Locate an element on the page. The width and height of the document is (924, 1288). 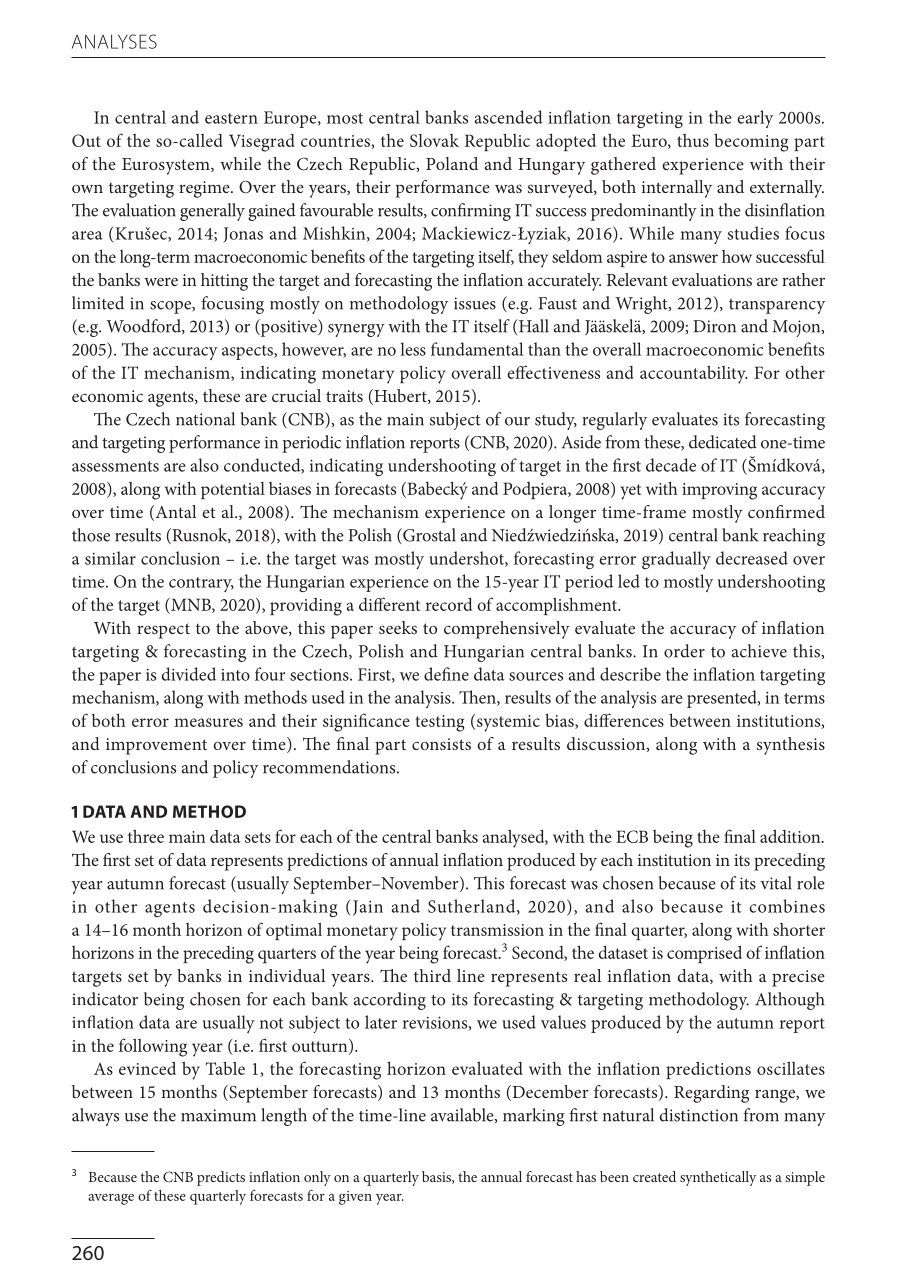
addition is located at coordinates (791, 836).
